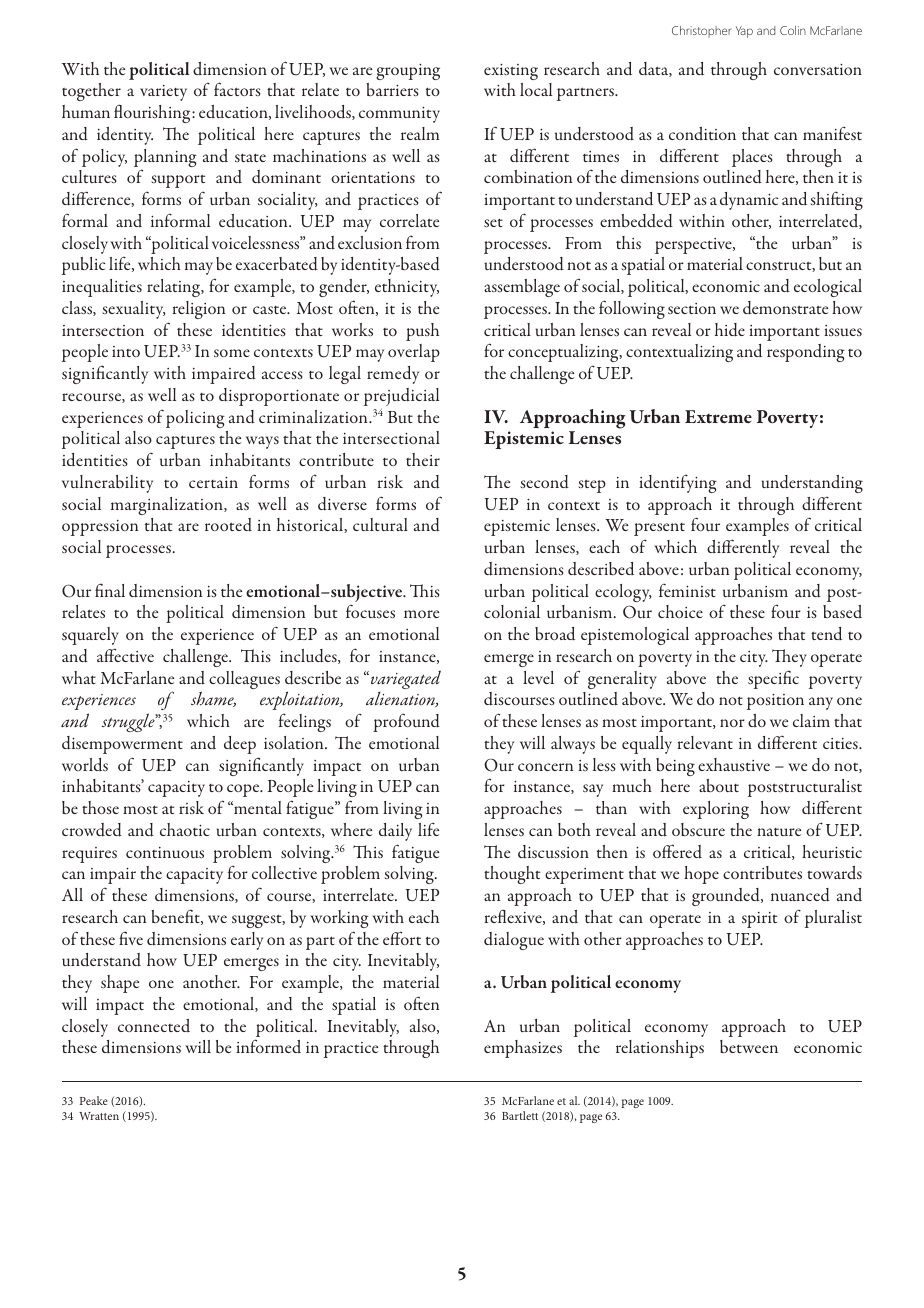 The height and width of the document is (1308, 924). Describe the element at coordinates (199, 310) in the document. I see `religion` at that location.
